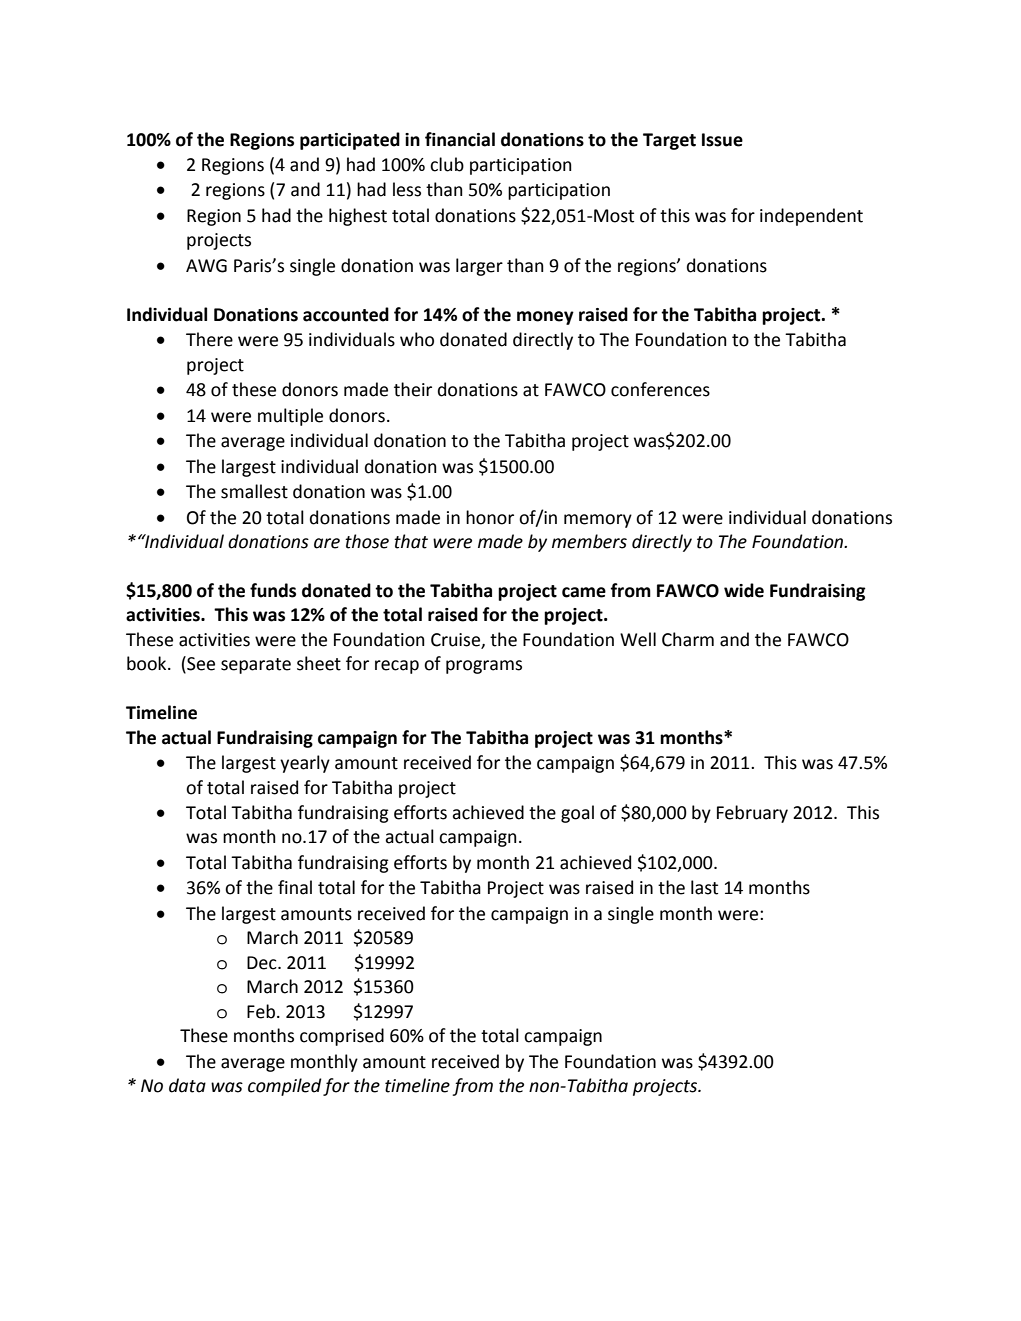 The image size is (1021, 1321). I want to click on participated, so click(350, 141).
